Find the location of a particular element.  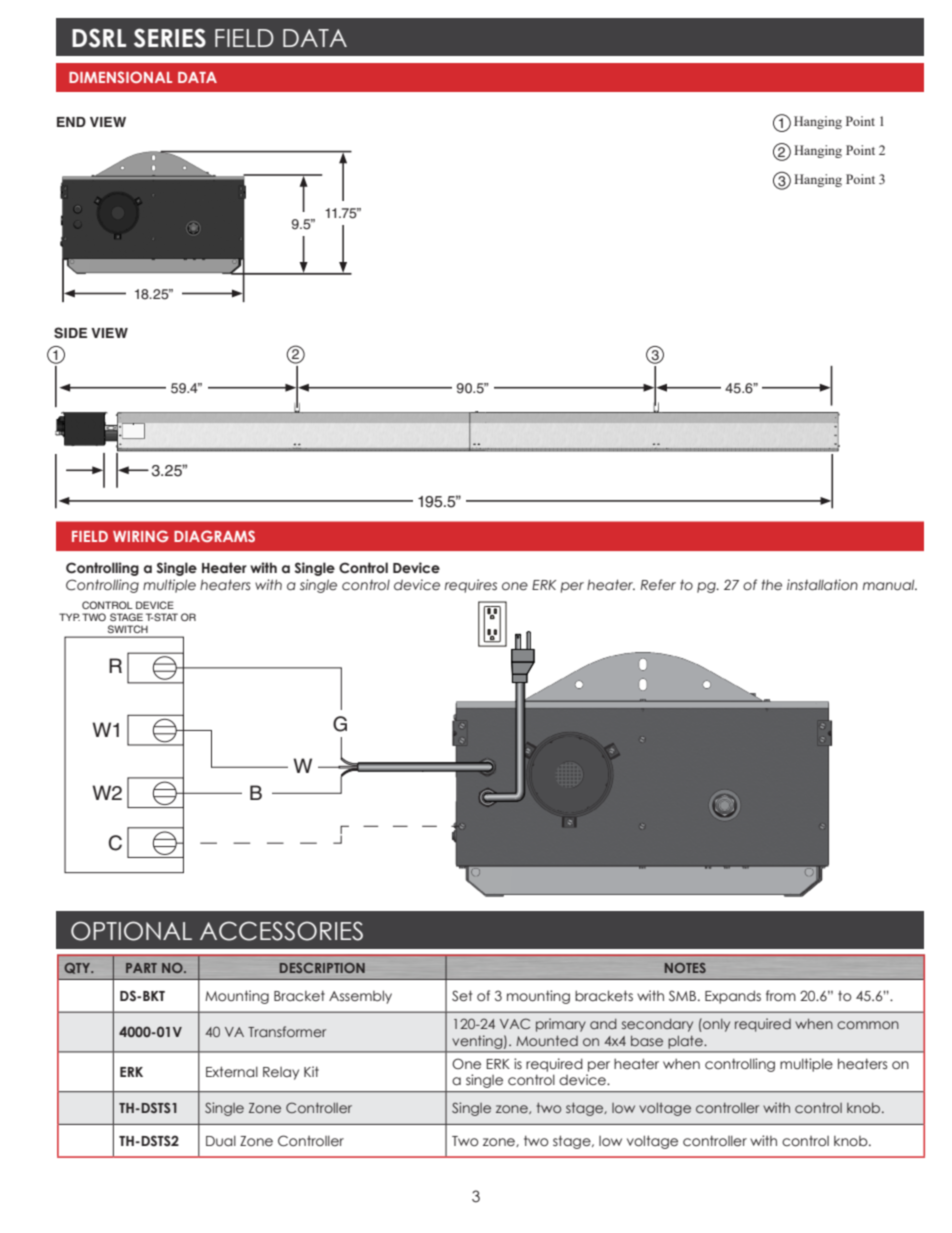

requires is located at coordinates (471, 586).
